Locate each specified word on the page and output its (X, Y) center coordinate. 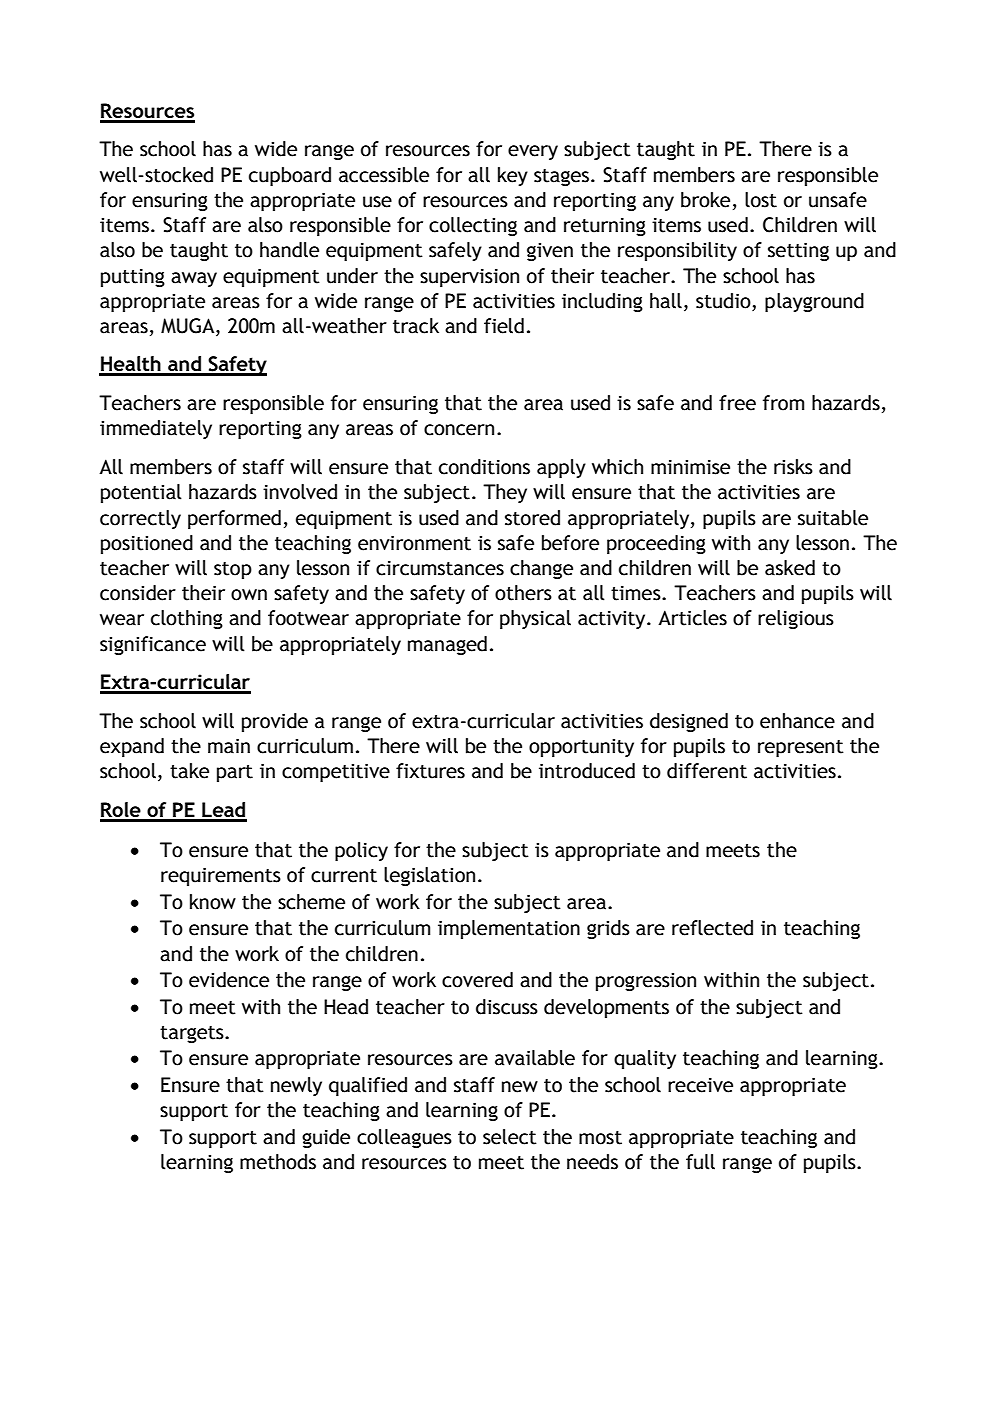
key (513, 176)
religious (796, 619)
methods (278, 1162)
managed (447, 645)
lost (761, 200)
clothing (187, 619)
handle (289, 250)
